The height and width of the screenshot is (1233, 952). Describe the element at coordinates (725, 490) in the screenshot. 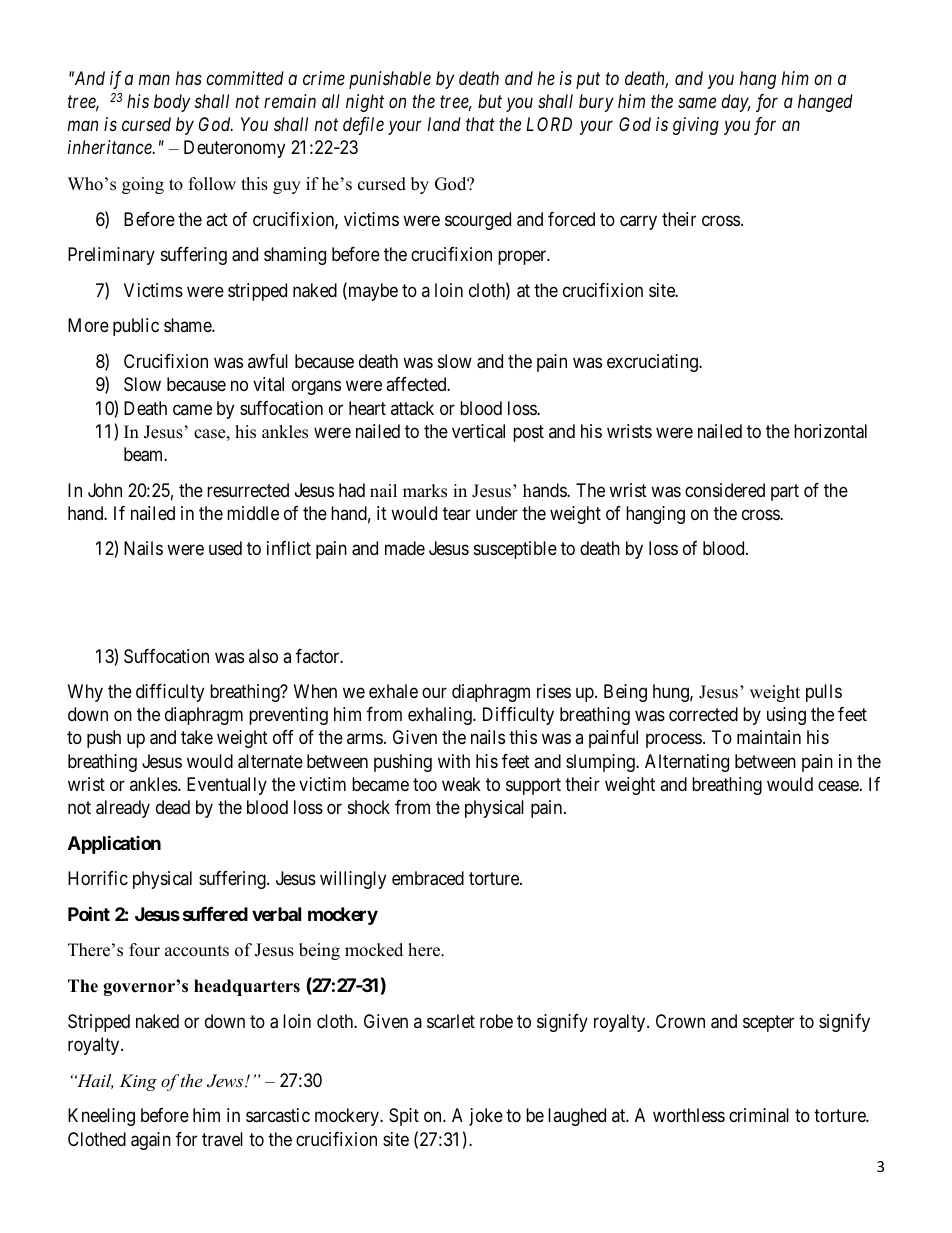

I see `considered` at that location.
